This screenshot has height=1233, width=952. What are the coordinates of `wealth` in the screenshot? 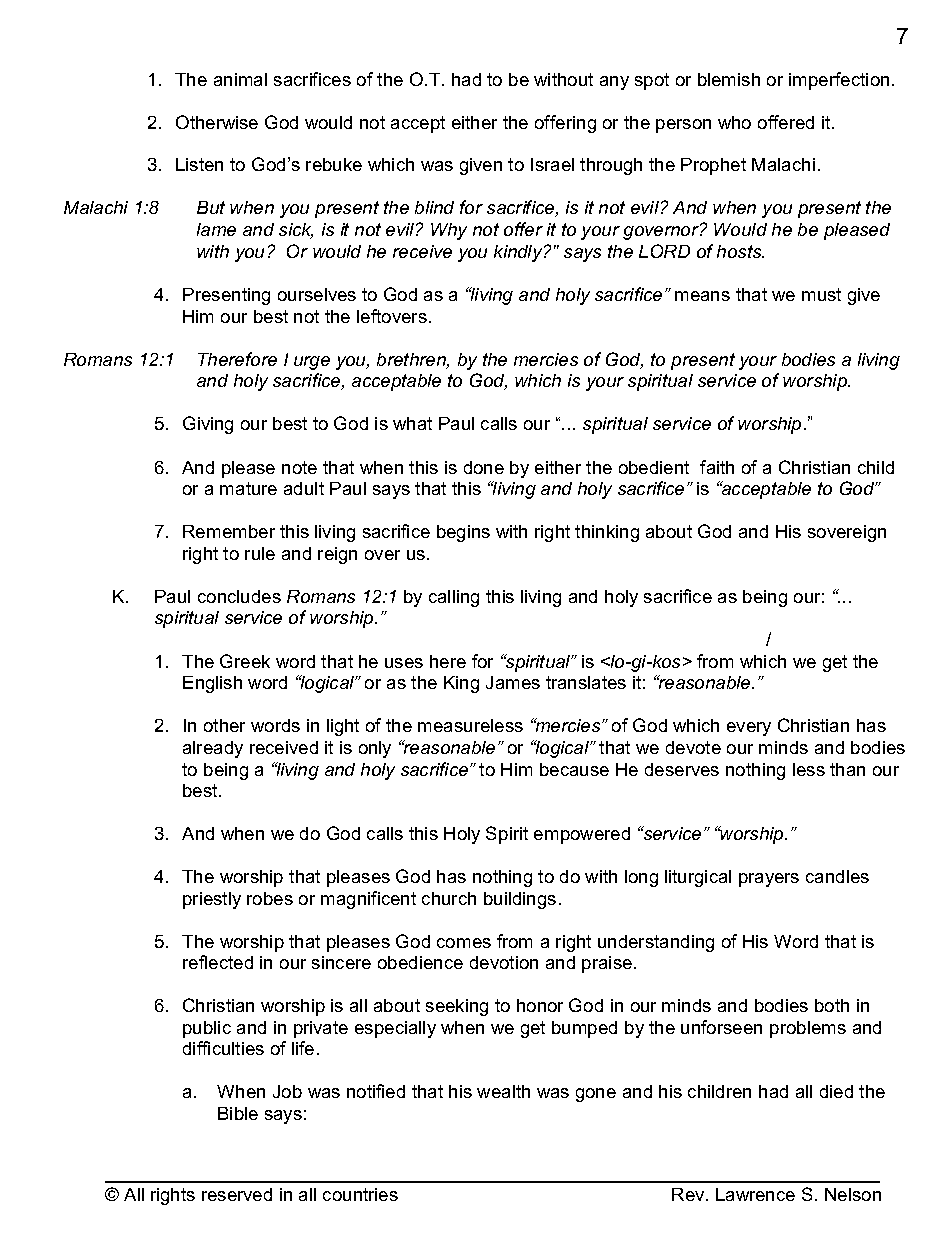 It's located at (503, 1091).
